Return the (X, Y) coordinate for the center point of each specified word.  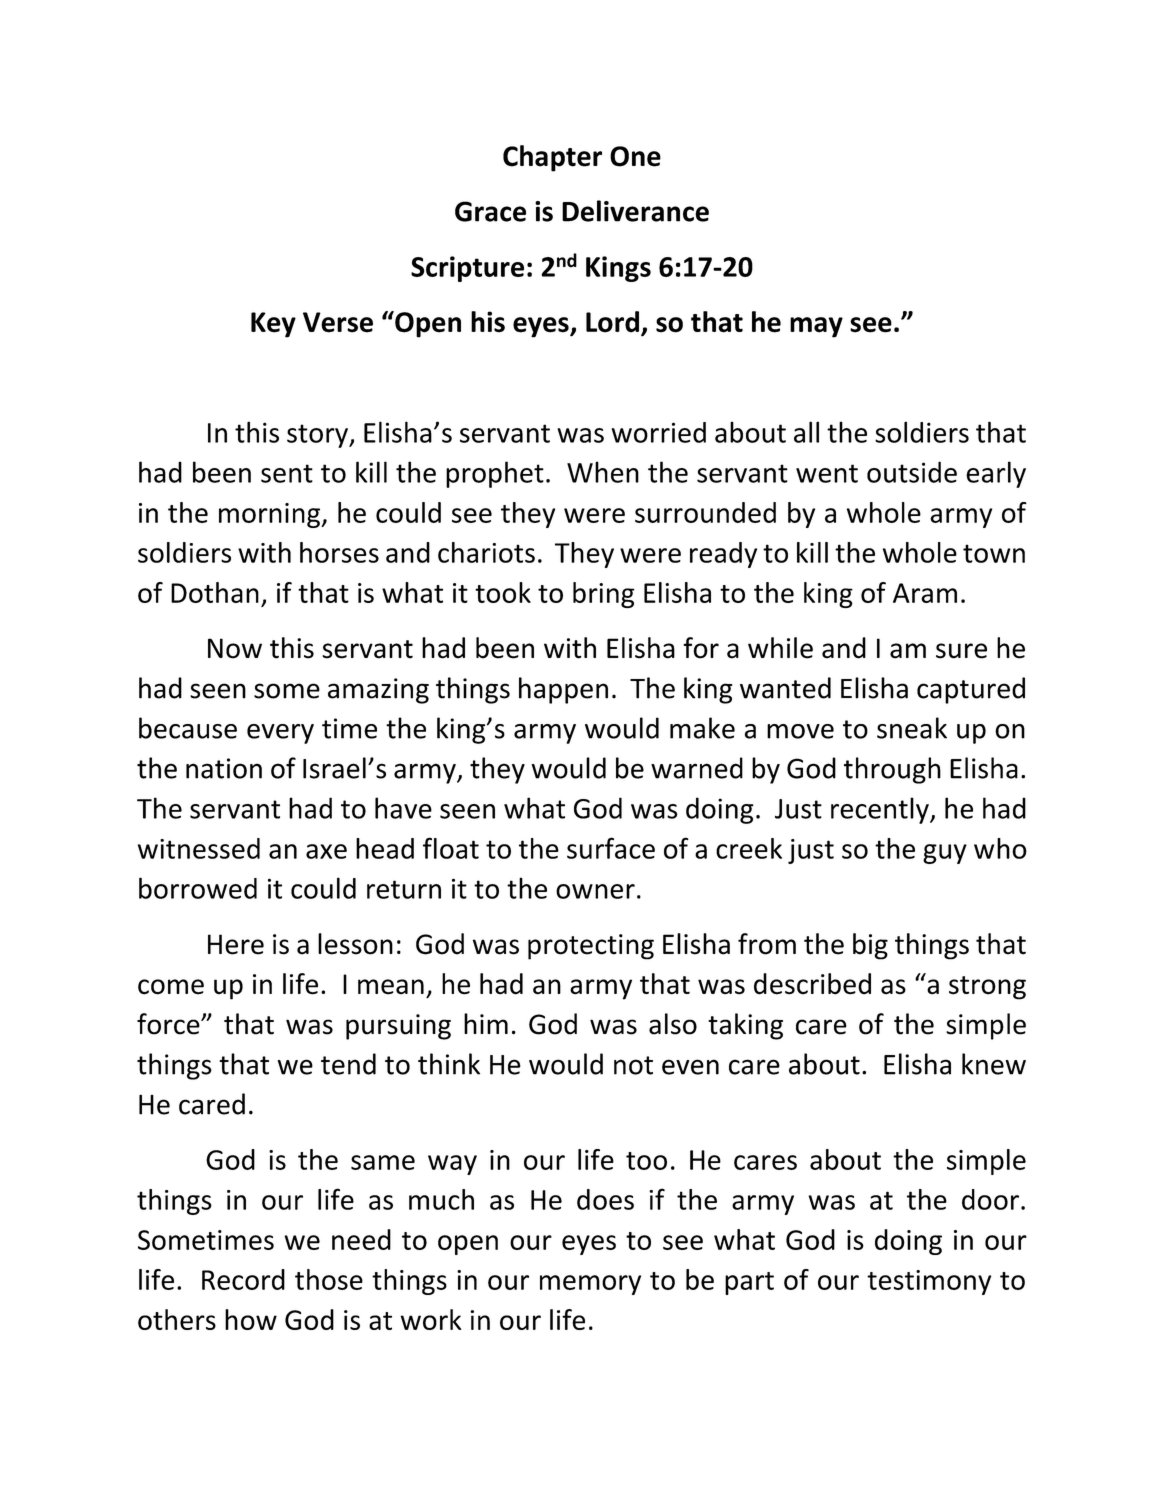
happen (563, 690)
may (816, 327)
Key (273, 325)
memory (590, 1285)
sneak (912, 728)
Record (243, 1279)
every (280, 734)
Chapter (552, 158)
